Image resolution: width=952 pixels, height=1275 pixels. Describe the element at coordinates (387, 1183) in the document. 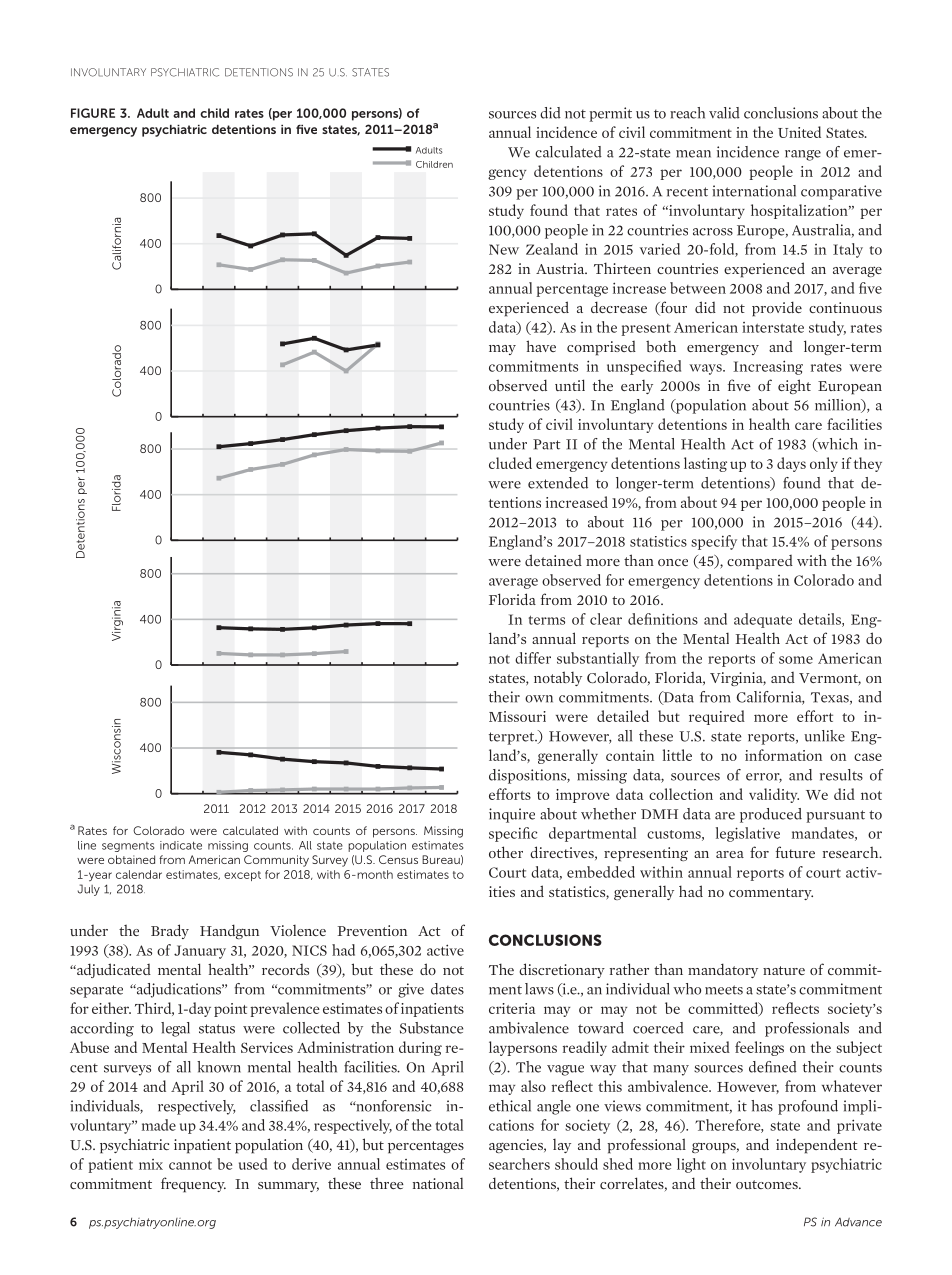

I see `three` at that location.
